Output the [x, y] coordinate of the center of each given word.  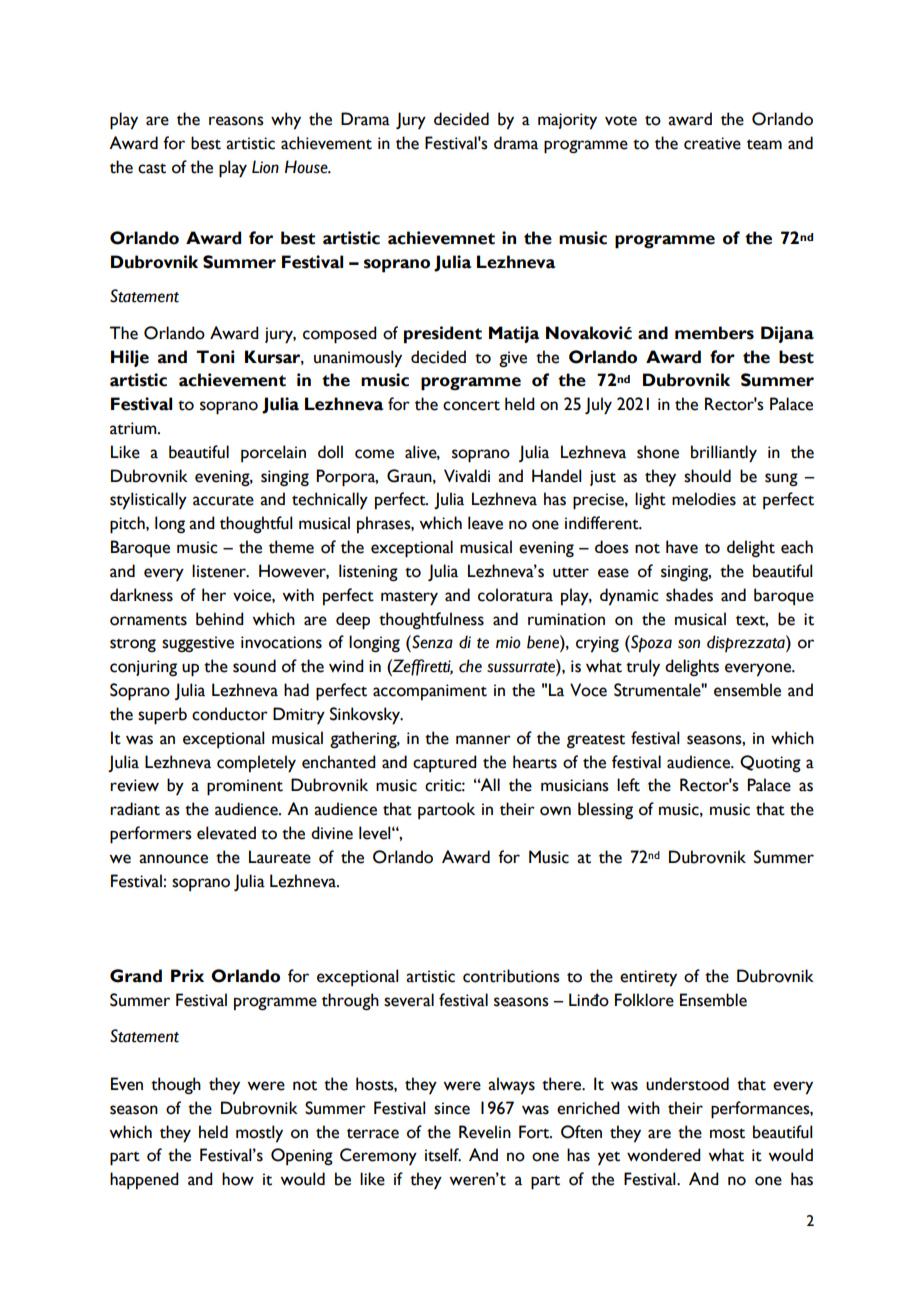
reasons [236, 121]
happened [144, 1181]
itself [443, 1155]
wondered [664, 1155]
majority [567, 121]
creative [712, 143]
